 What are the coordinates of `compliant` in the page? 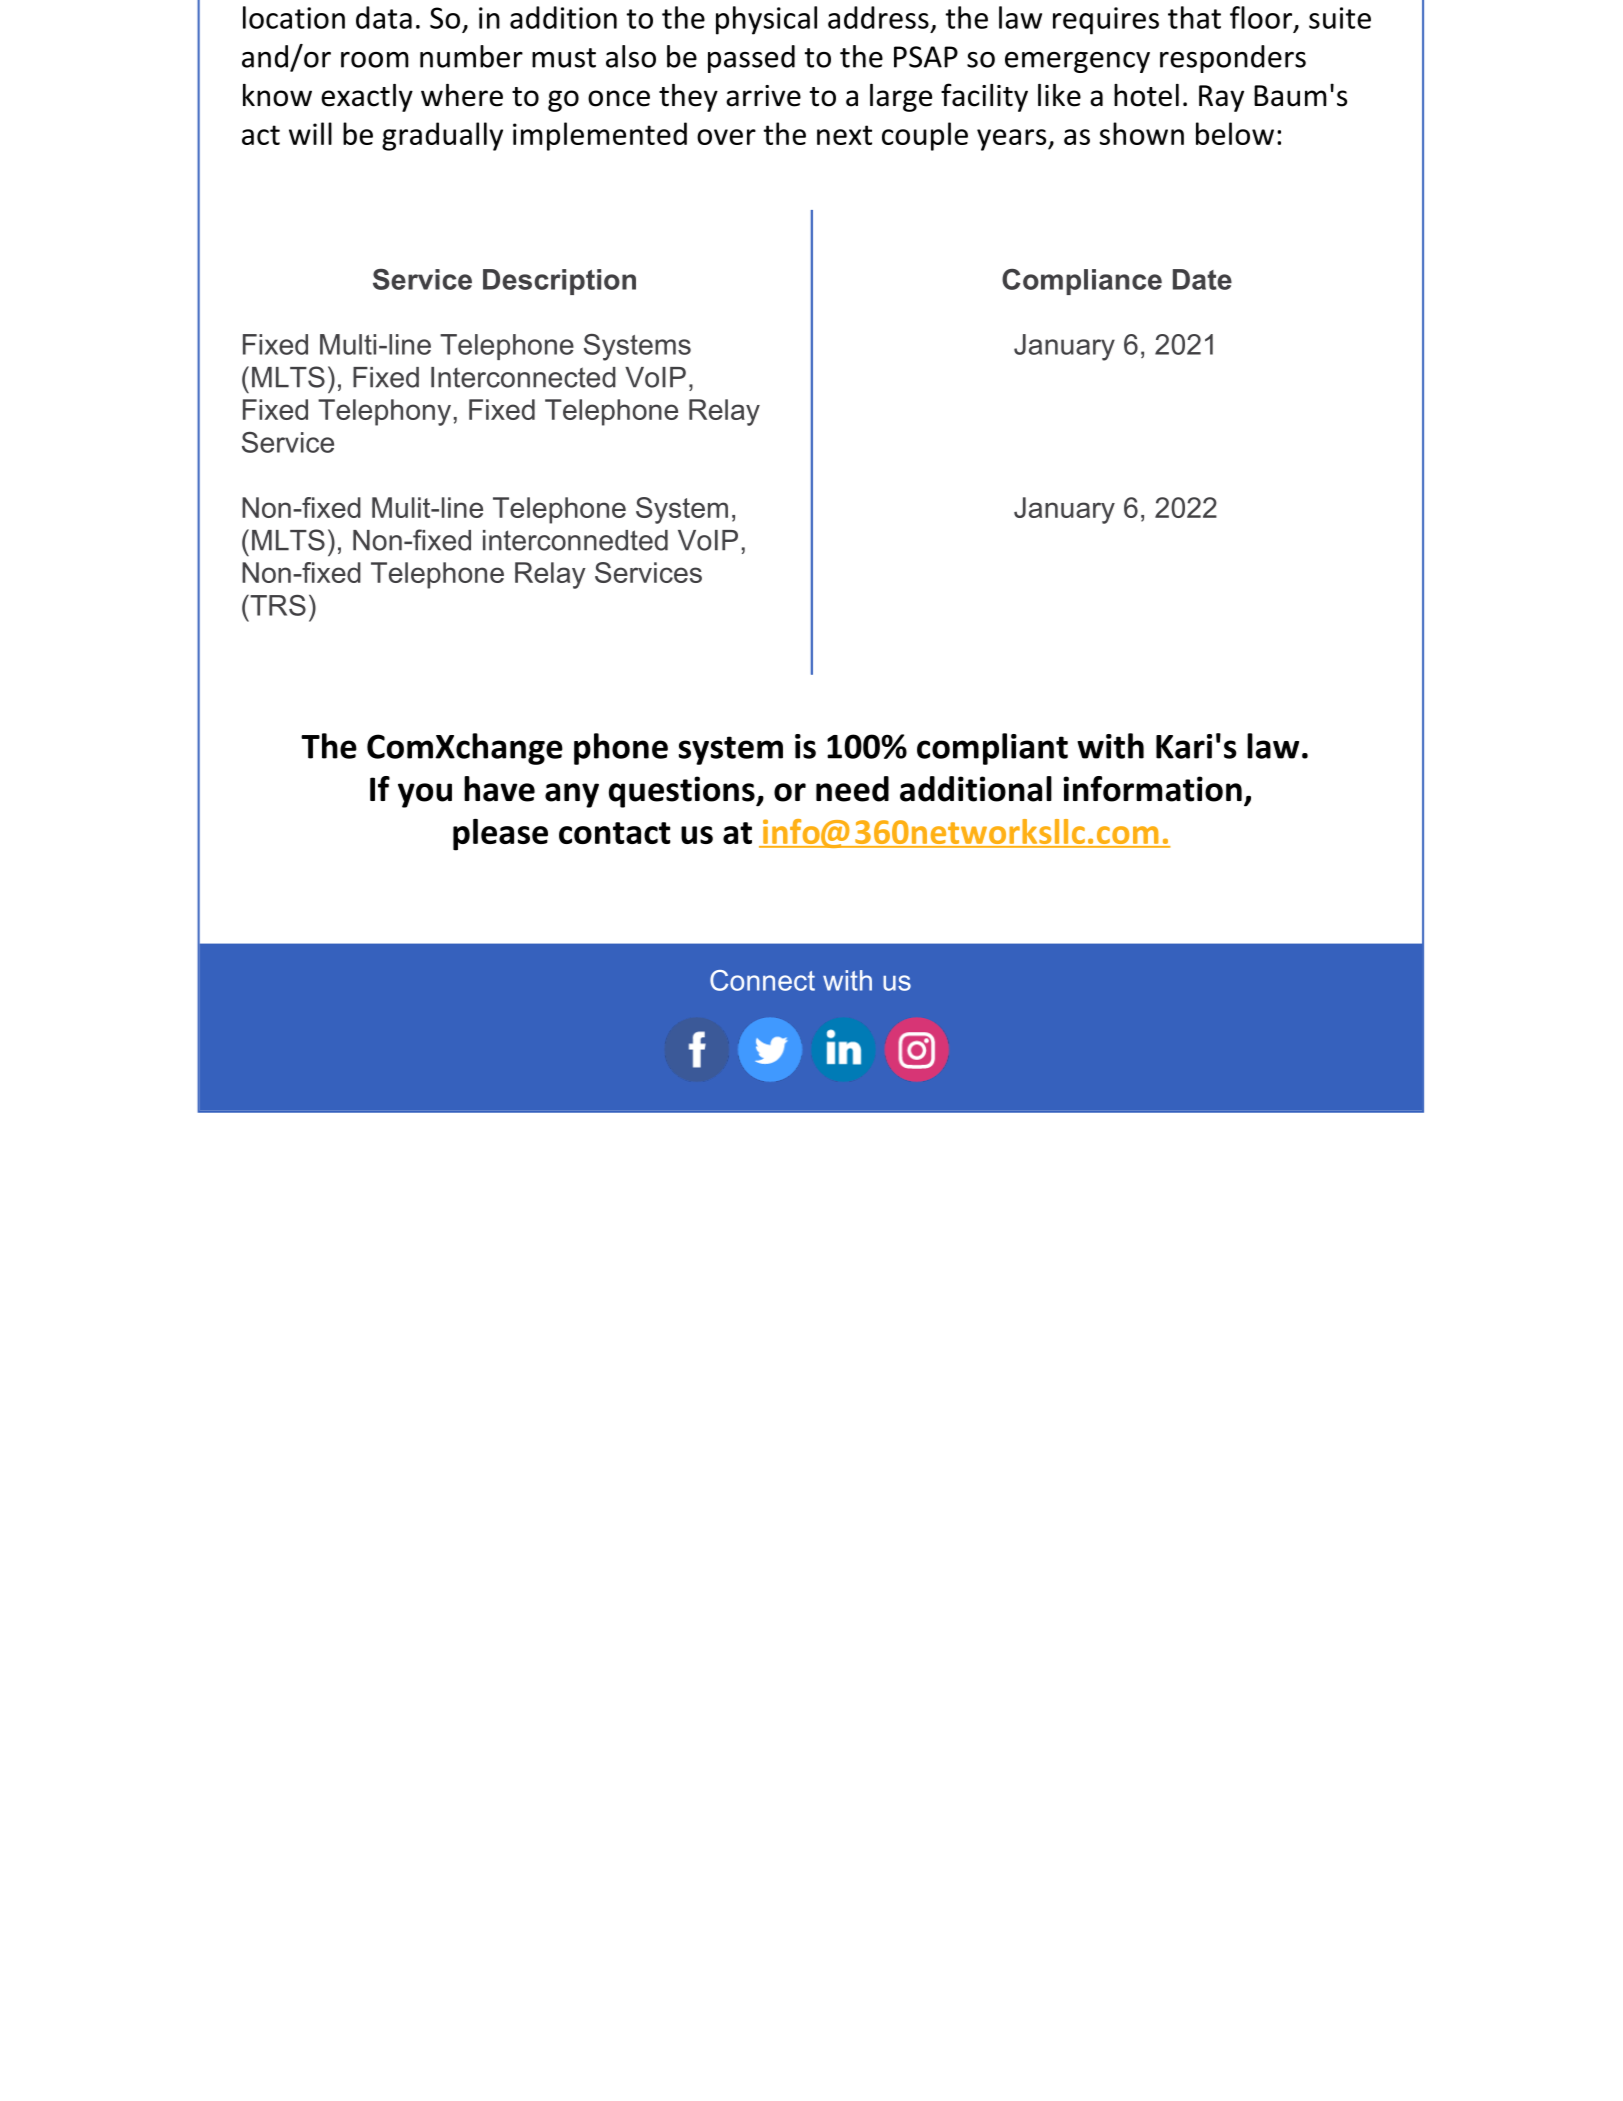 It's located at (992, 749).
